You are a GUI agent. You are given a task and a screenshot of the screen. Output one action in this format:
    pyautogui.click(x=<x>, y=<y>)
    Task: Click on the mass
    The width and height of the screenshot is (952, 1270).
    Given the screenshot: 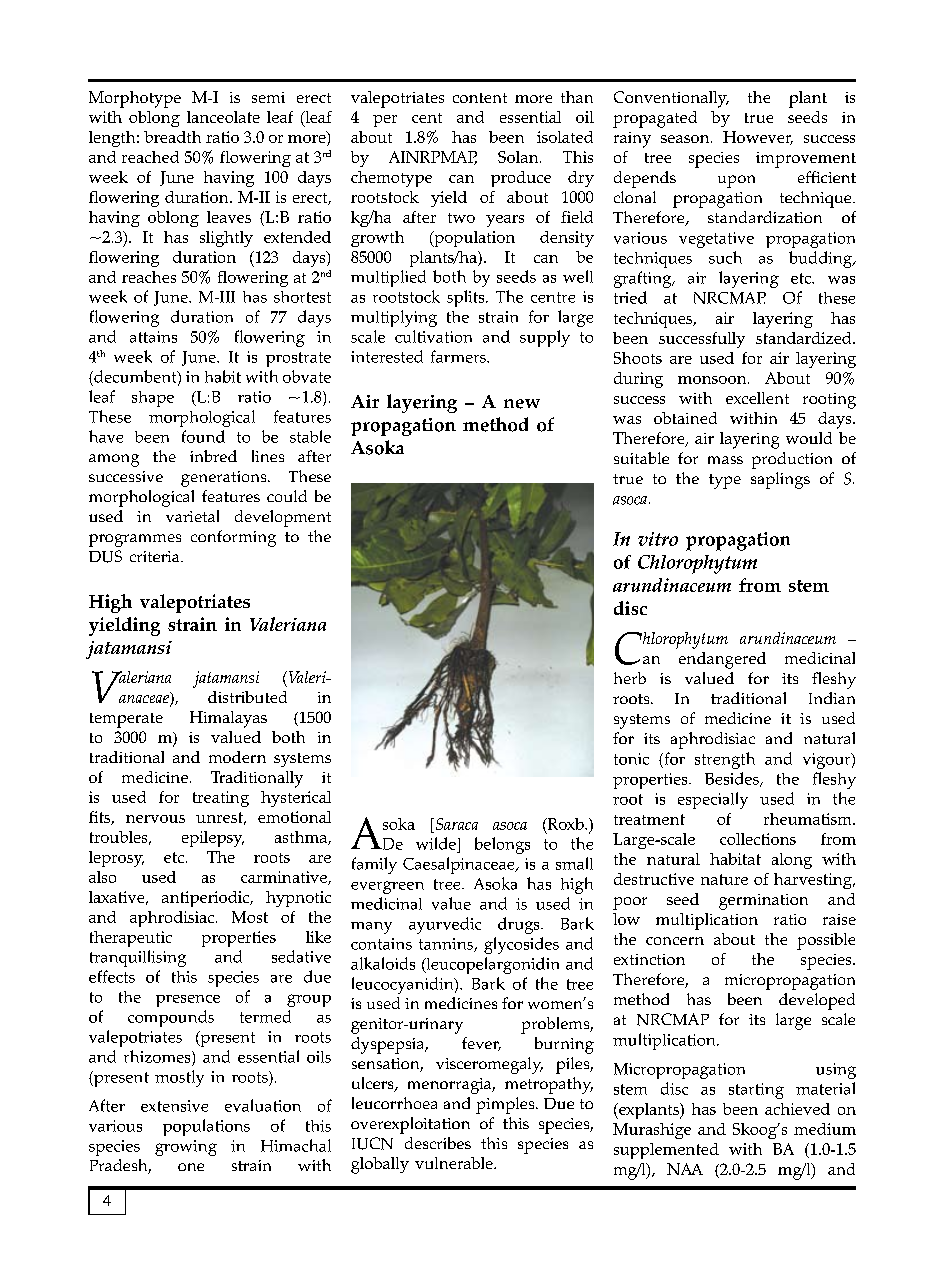 What is the action you would take?
    pyautogui.click(x=725, y=460)
